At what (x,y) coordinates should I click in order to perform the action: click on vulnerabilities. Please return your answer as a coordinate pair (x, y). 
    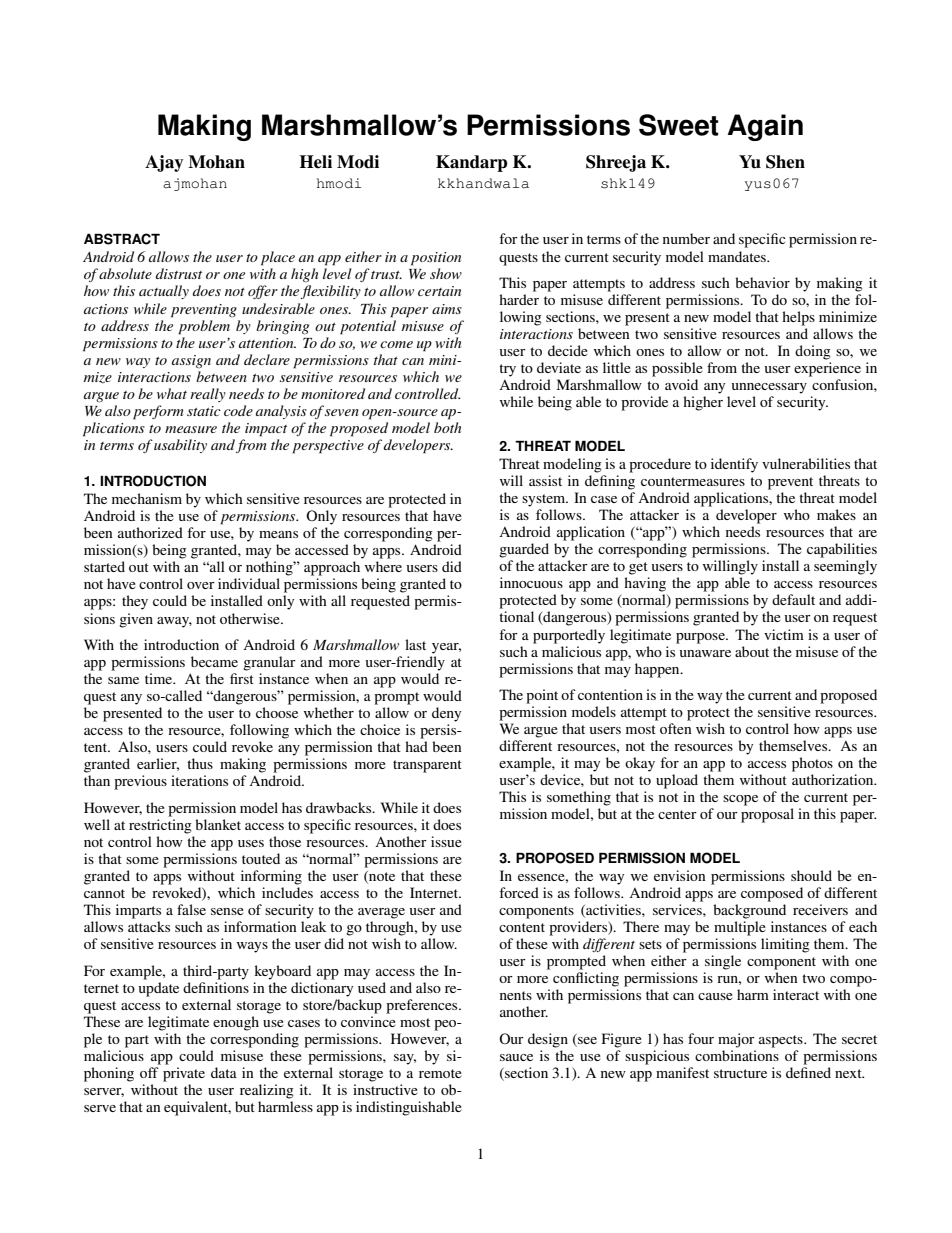
    Looking at the image, I should click on (806, 463).
